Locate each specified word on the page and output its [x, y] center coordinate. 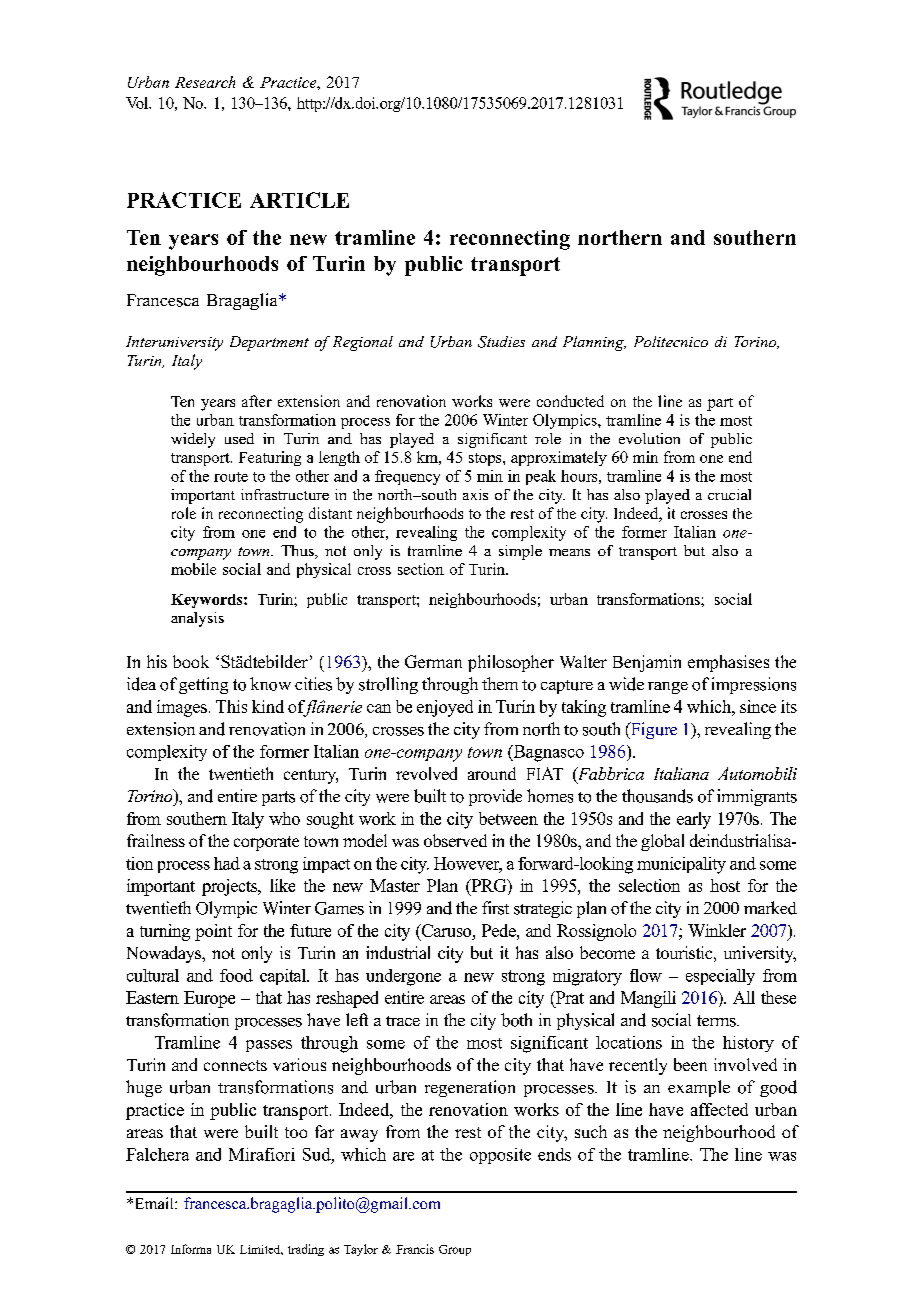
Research [205, 82]
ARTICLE [299, 200]
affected [719, 1109]
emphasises [728, 663]
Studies [501, 342]
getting [203, 685]
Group [455, 1250]
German [433, 661]
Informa [191, 1249]
